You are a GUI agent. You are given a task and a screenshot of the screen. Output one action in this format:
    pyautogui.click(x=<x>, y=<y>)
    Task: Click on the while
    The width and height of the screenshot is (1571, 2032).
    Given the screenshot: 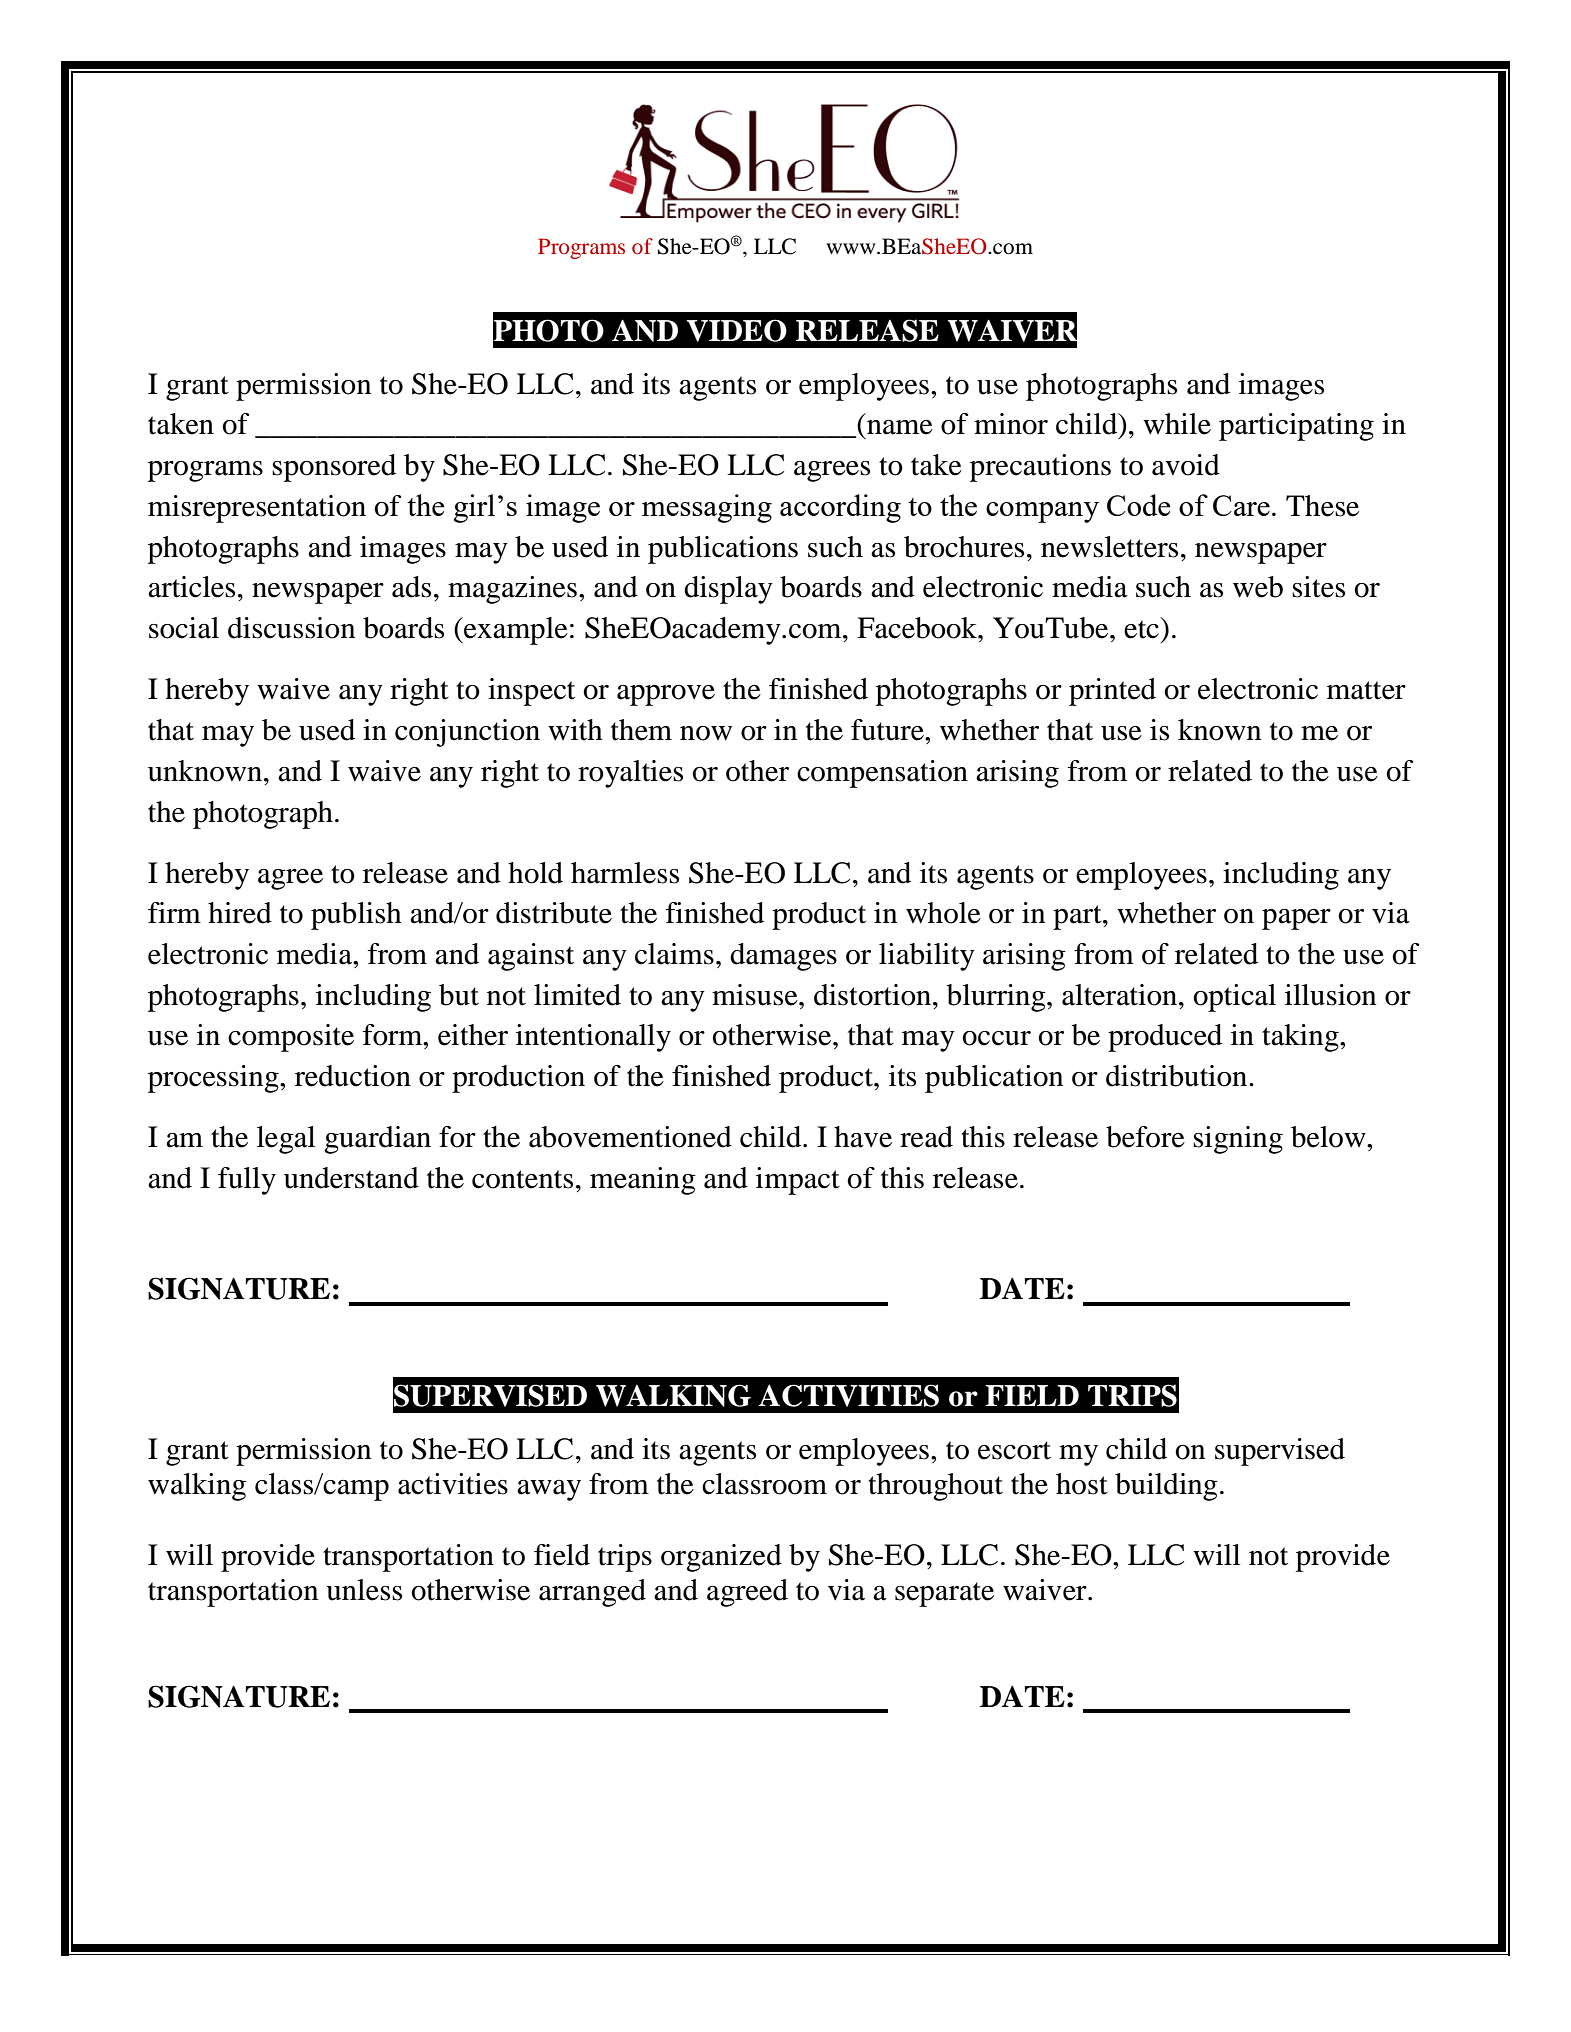 What is the action you would take?
    pyautogui.click(x=1177, y=424)
